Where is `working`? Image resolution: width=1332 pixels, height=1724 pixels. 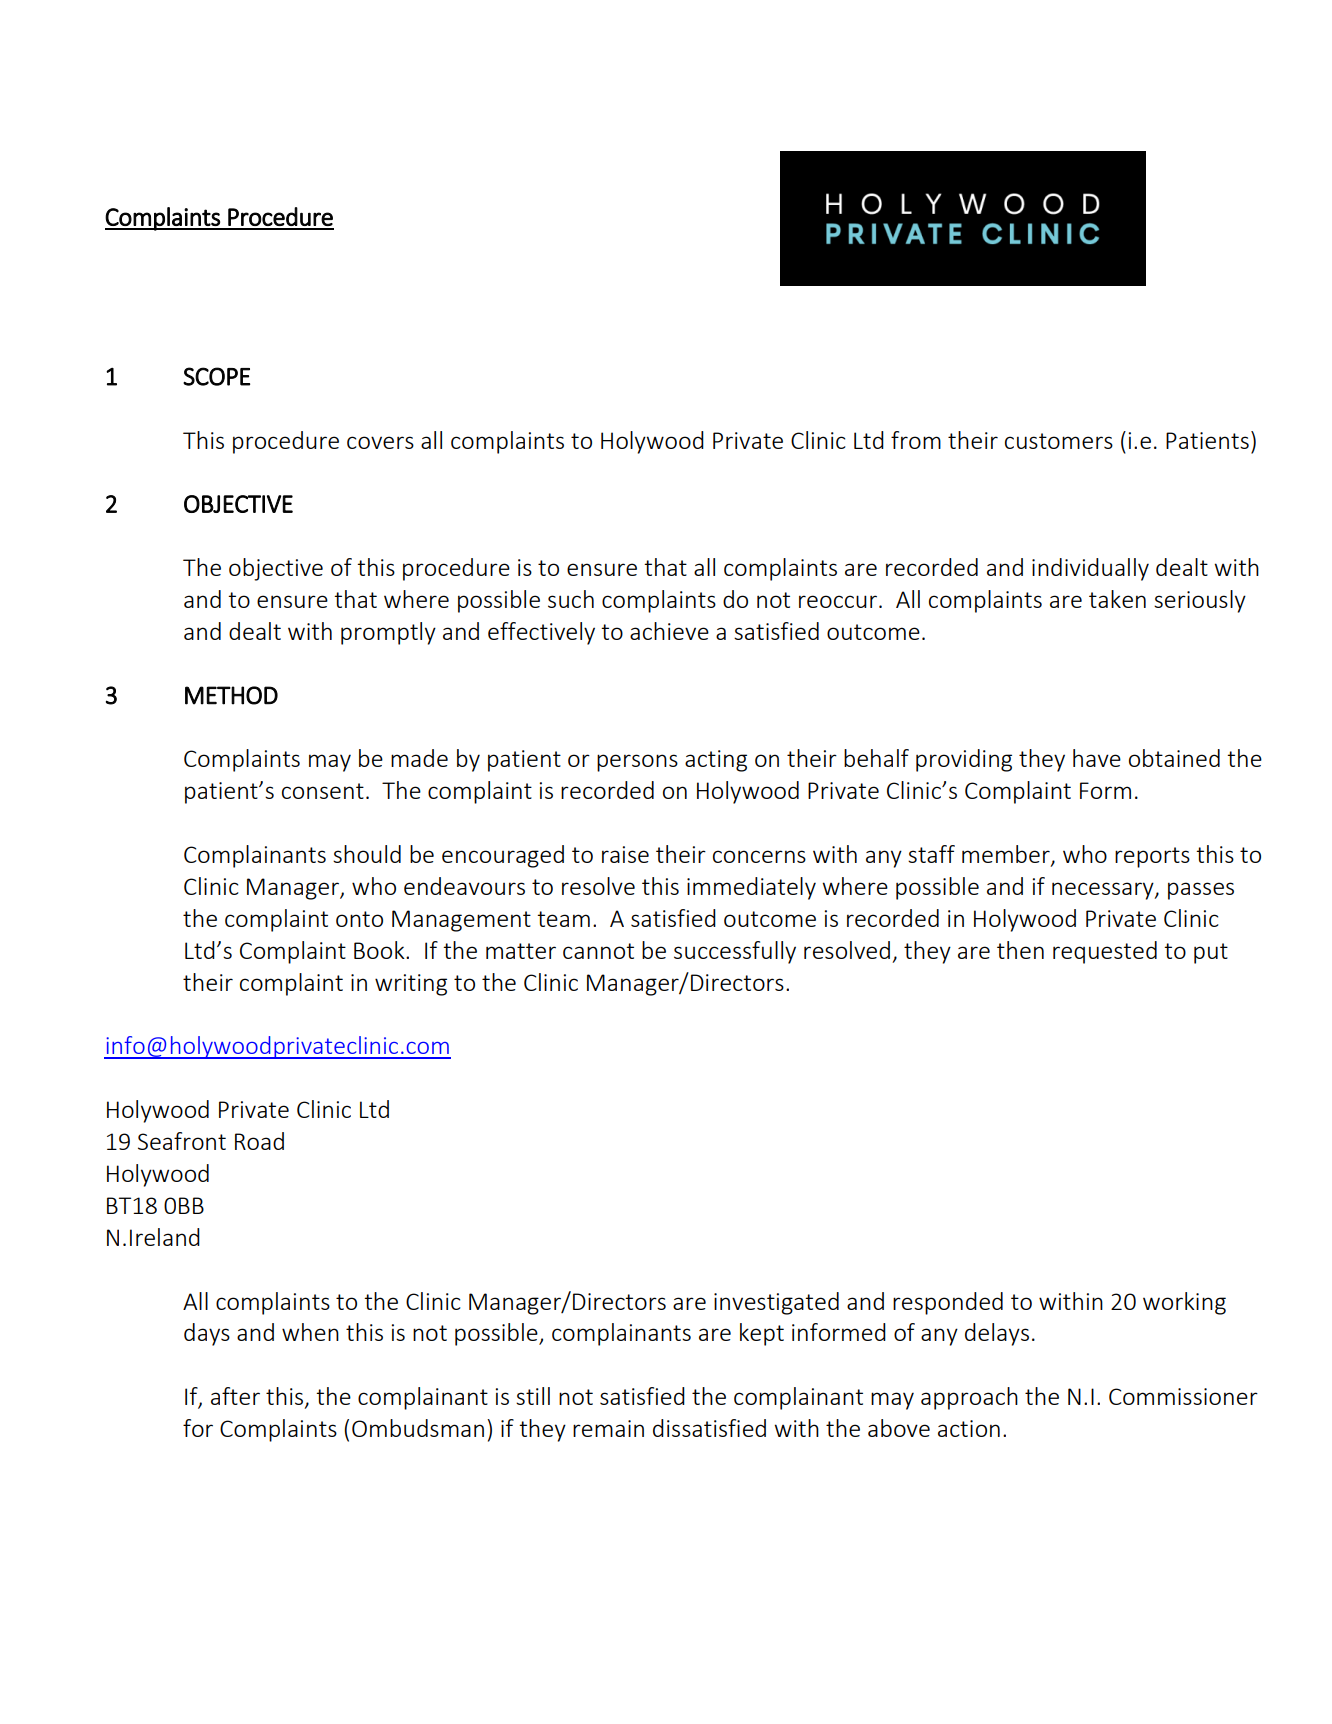 working is located at coordinates (1184, 1303).
